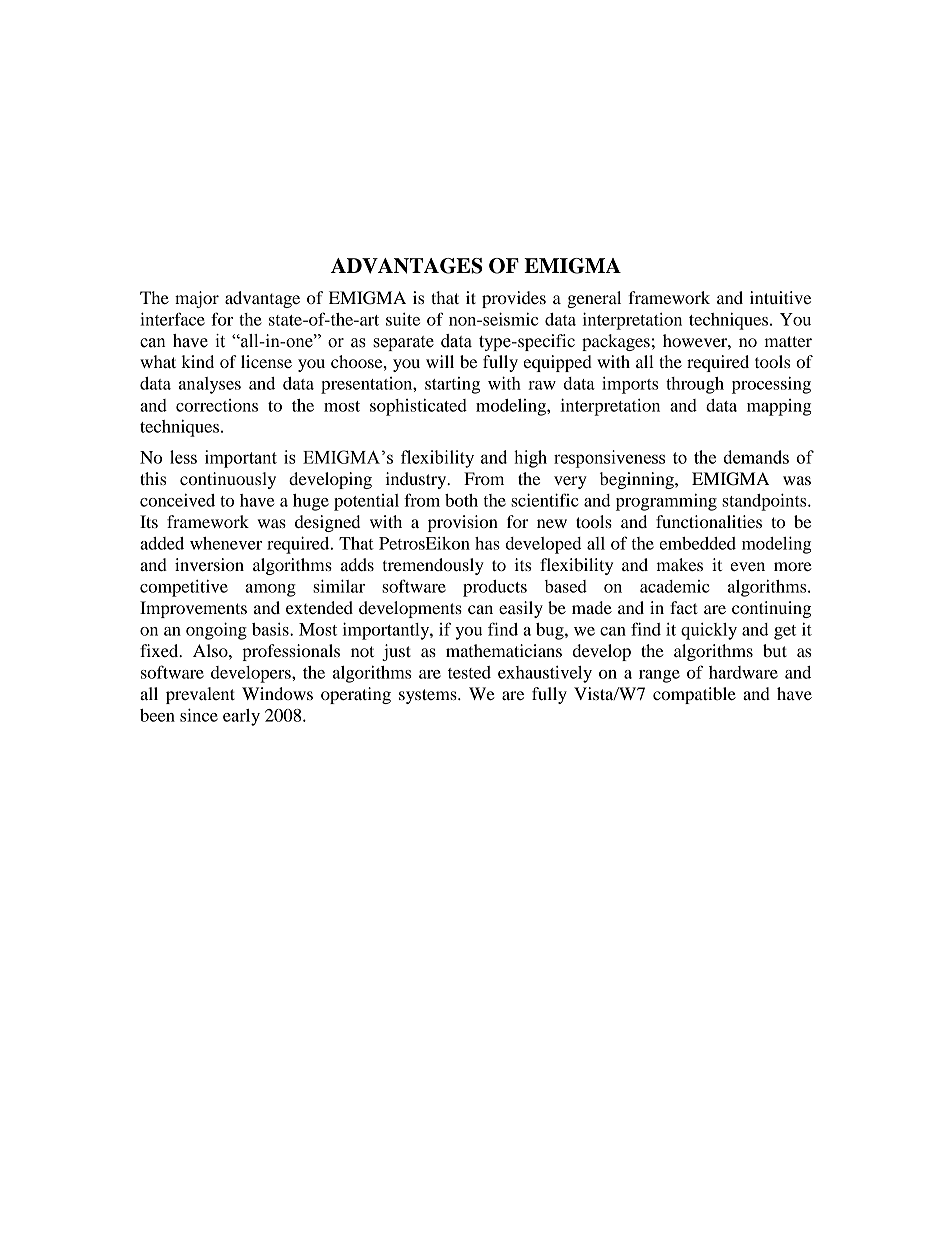  What do you see at coordinates (418, 407) in the screenshot?
I see `sophisticated` at bounding box center [418, 407].
